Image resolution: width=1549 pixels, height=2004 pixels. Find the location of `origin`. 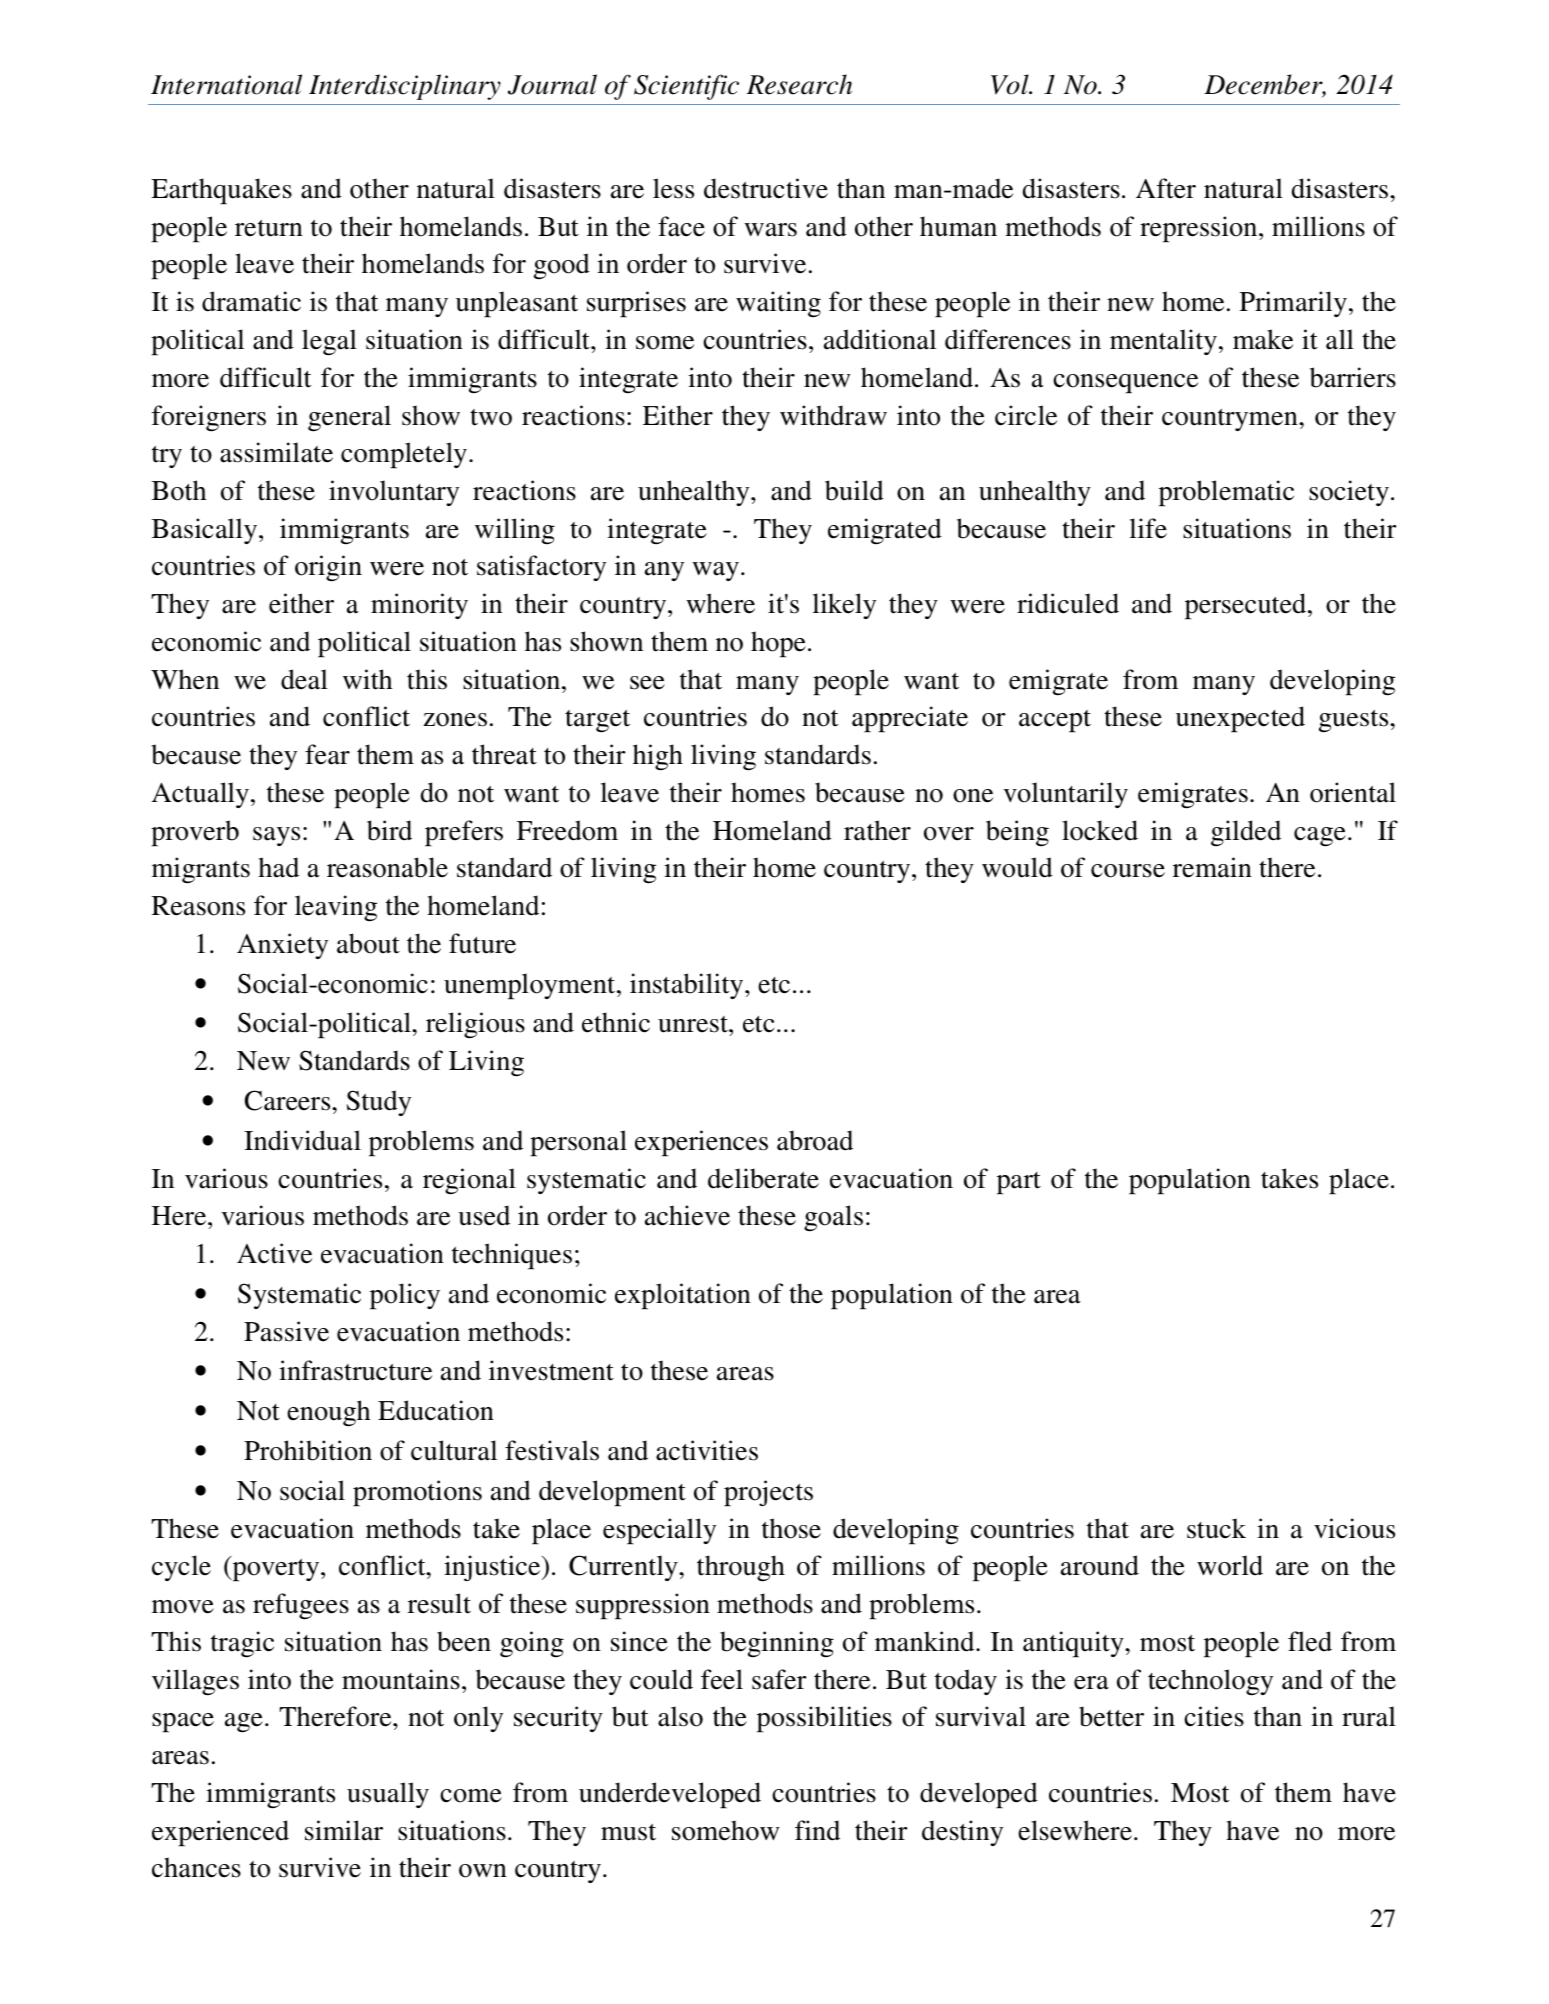

origin is located at coordinates (328, 568).
